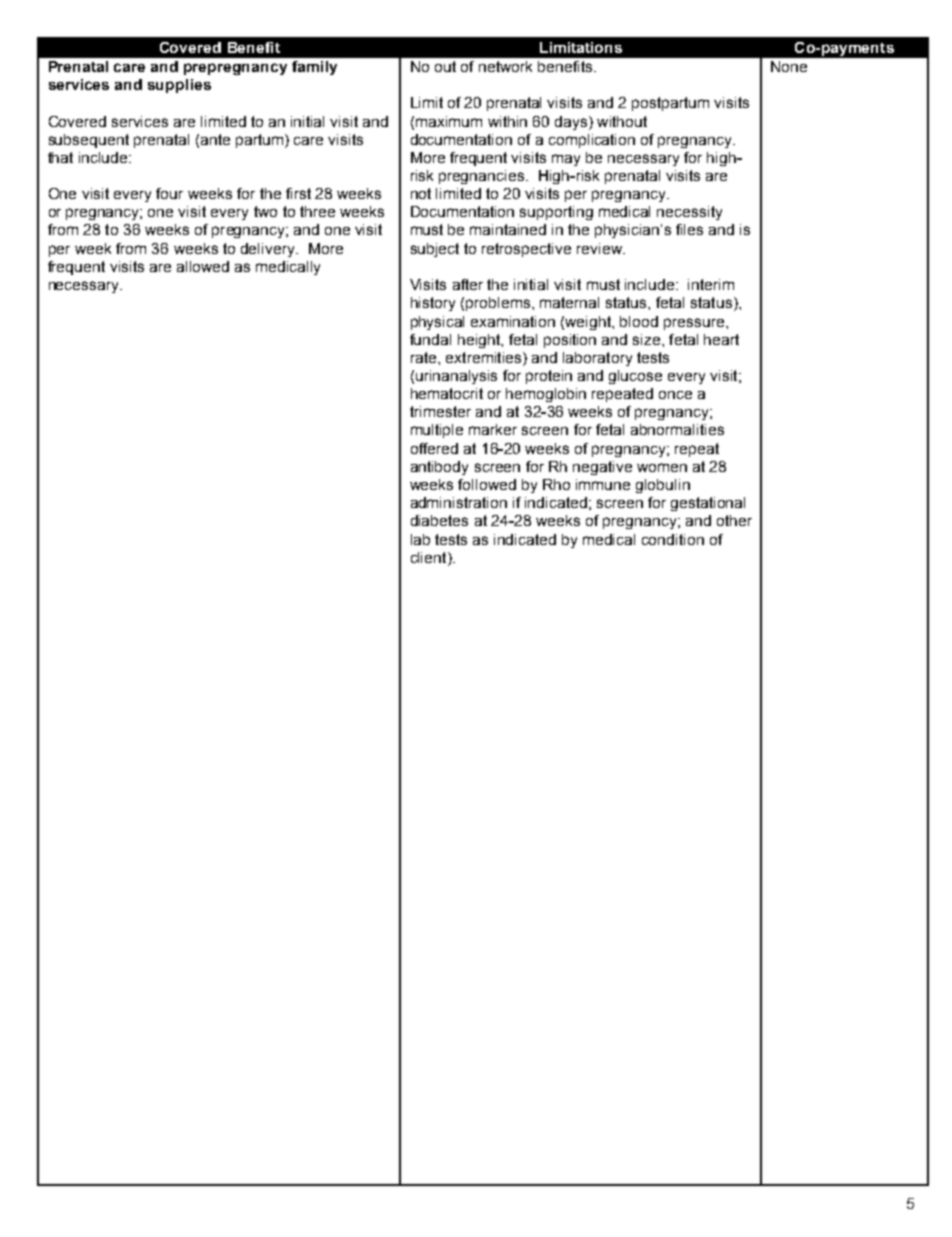  What do you see at coordinates (449, 121) in the screenshot?
I see `maximum` at bounding box center [449, 121].
